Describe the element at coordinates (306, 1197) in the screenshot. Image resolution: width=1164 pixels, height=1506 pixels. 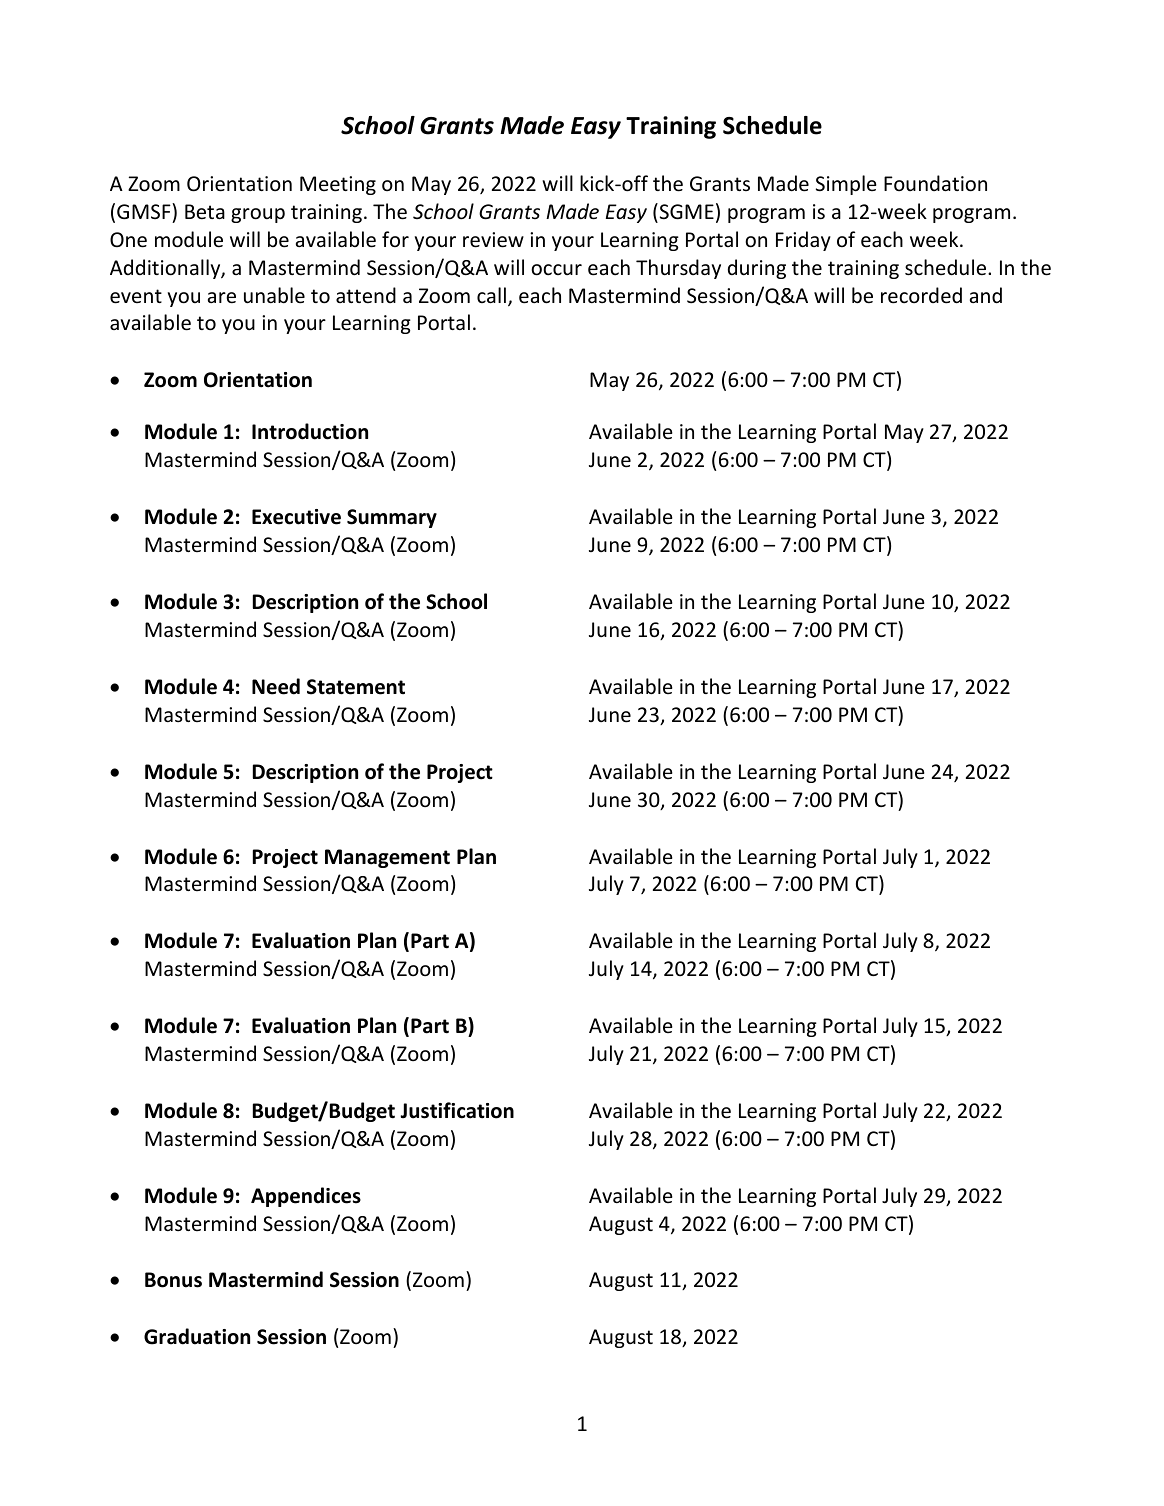
I see `Appendices` at that location.
